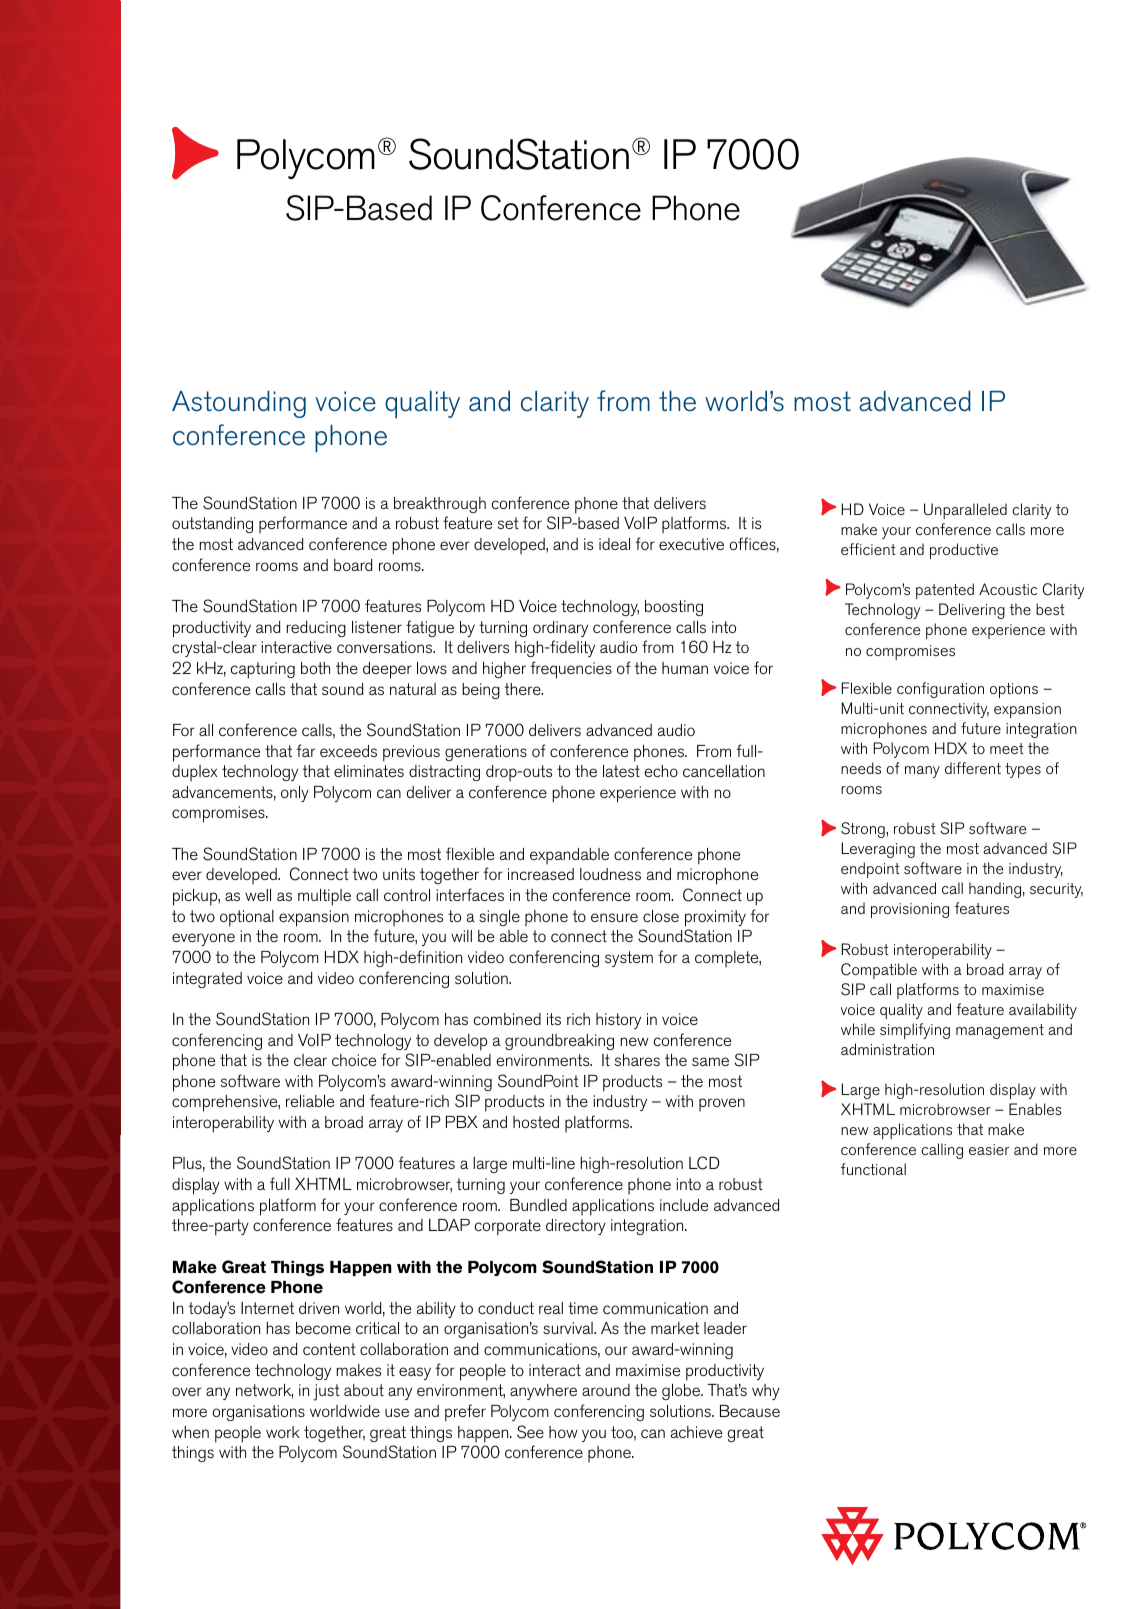  I want to click on just, so click(326, 1392).
